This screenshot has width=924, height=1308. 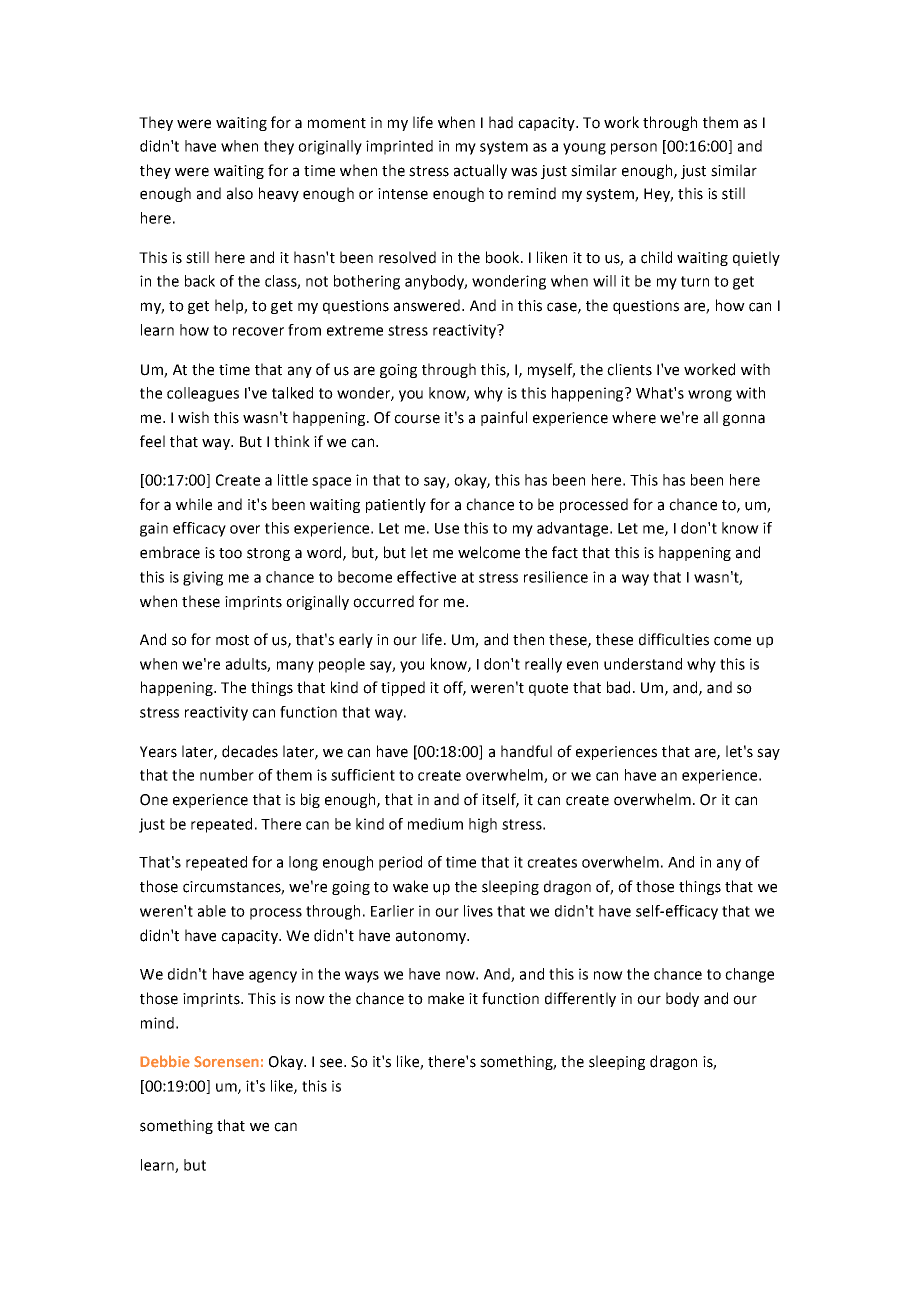 I want to click on course, so click(x=417, y=419).
